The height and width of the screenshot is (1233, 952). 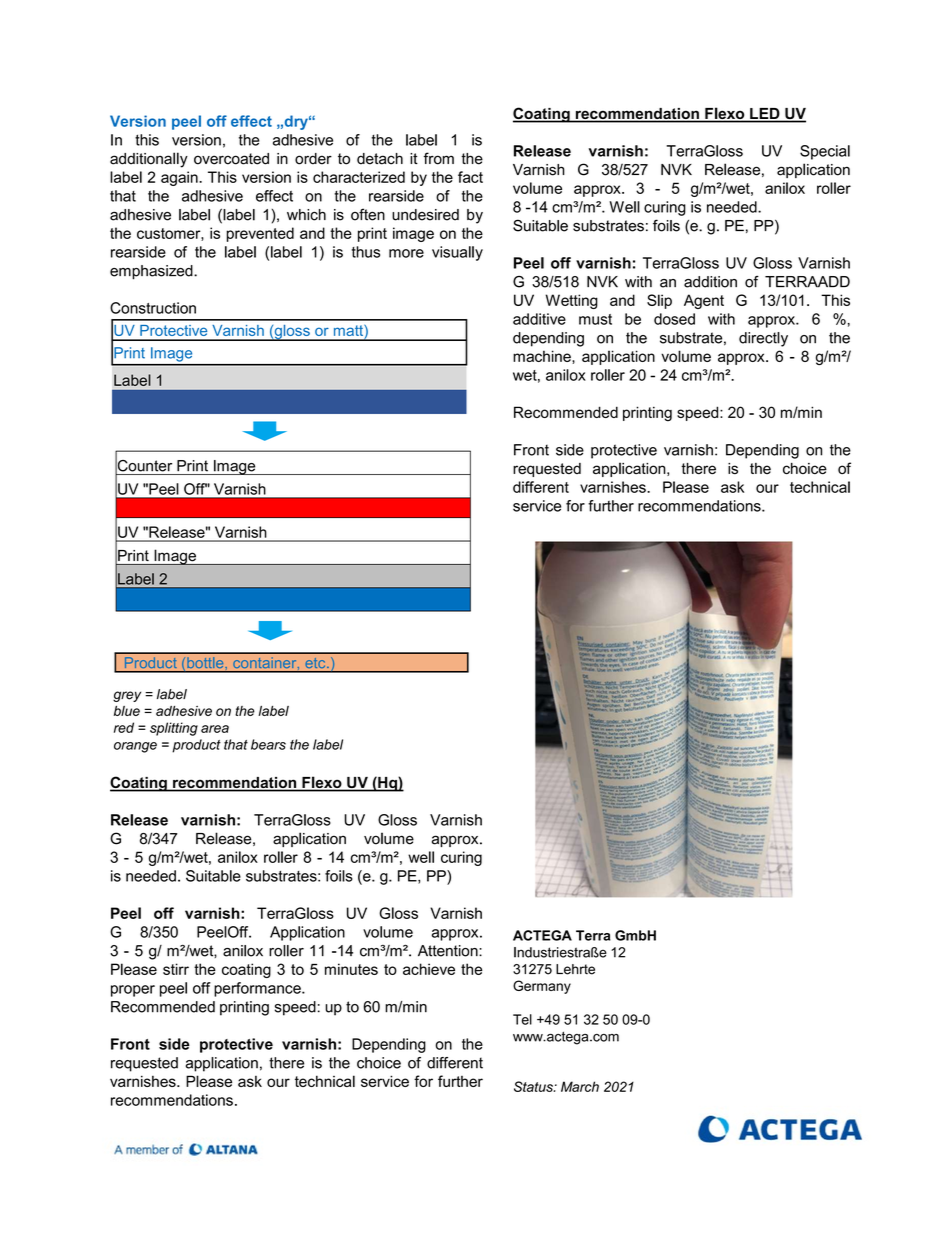 I want to click on area, so click(x=215, y=729).
